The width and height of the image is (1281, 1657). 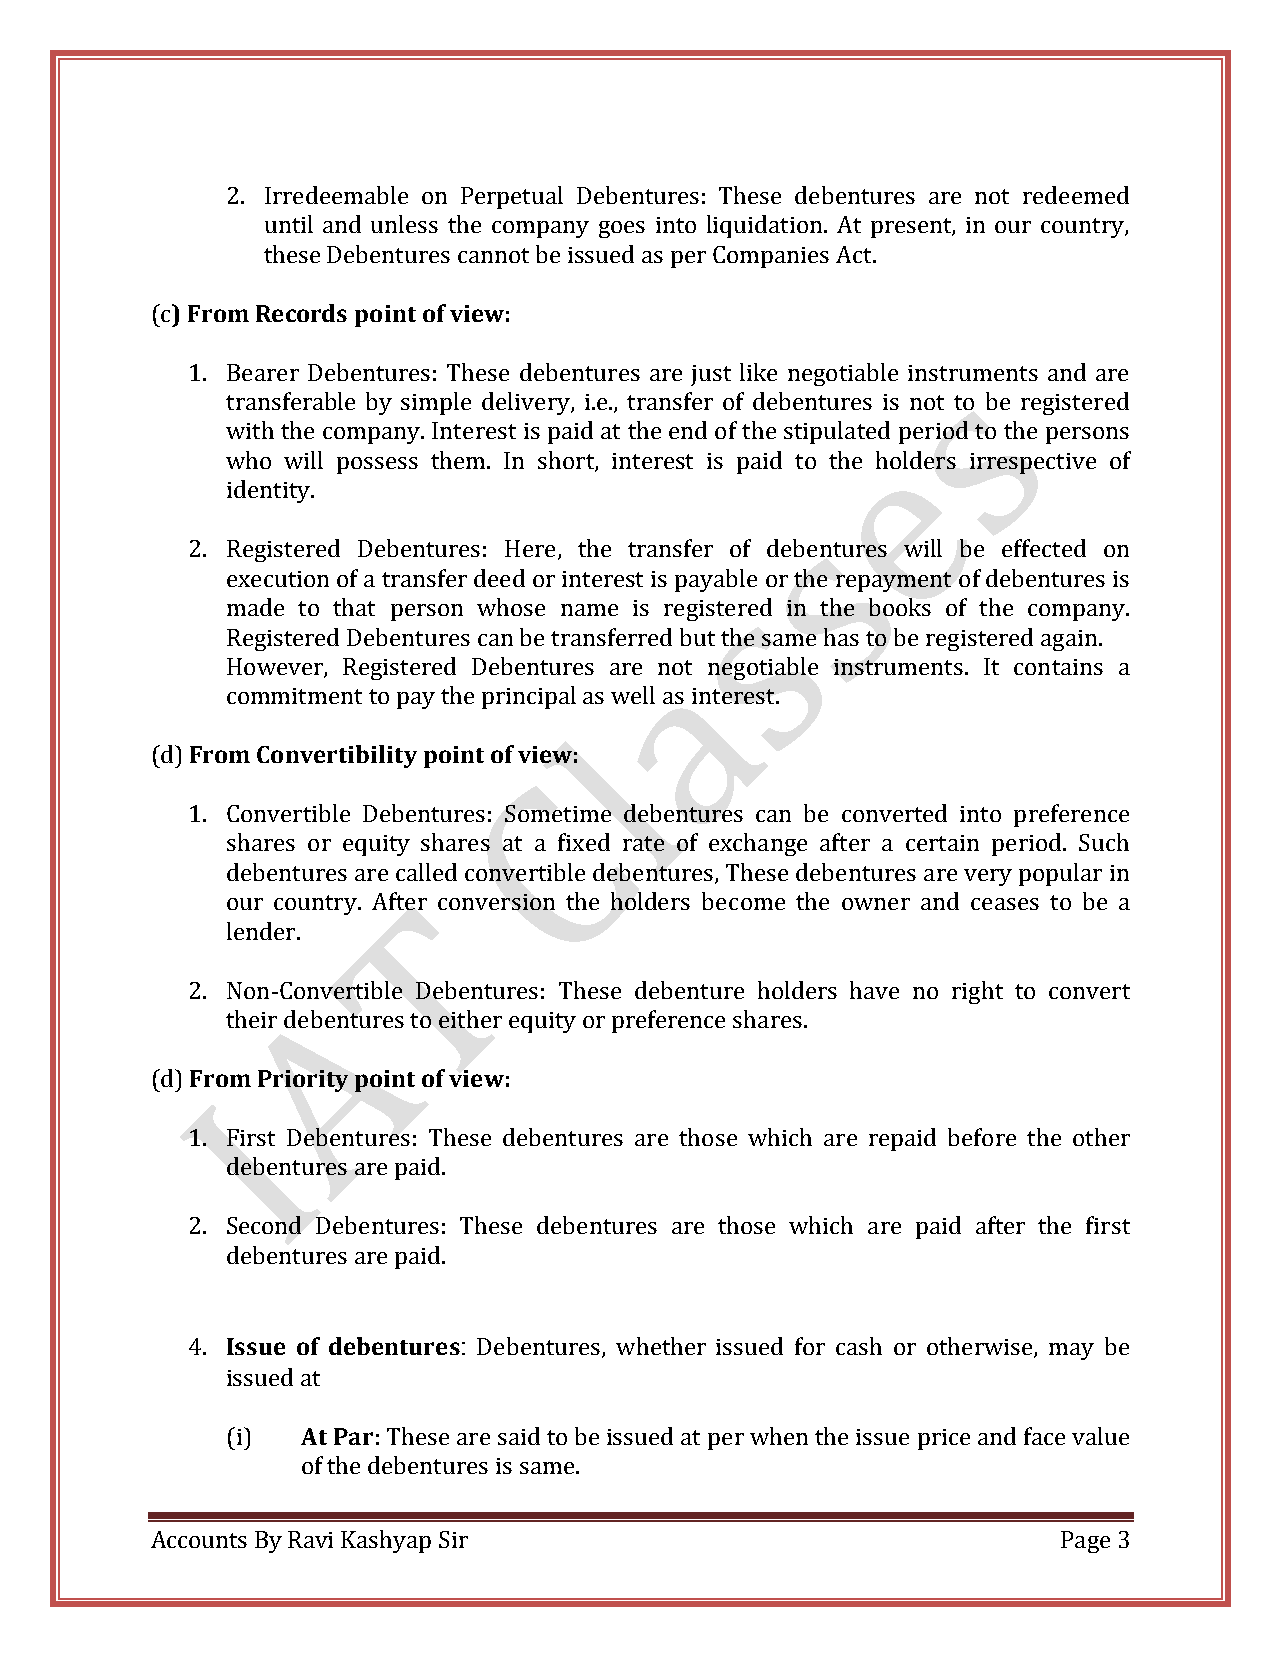 I want to click on goes, so click(x=622, y=229).
